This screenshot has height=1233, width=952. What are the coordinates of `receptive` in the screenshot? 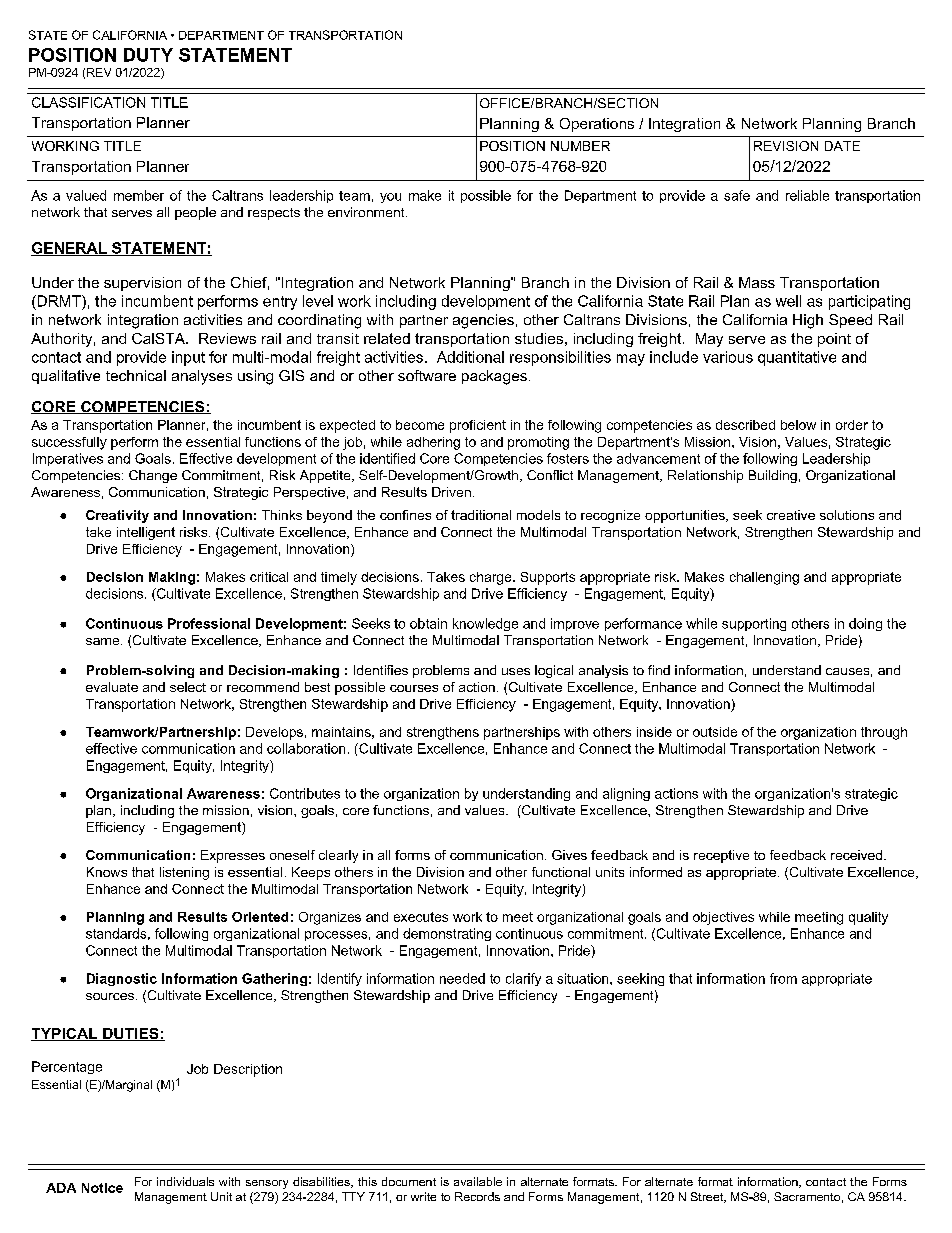 It's located at (721, 856).
